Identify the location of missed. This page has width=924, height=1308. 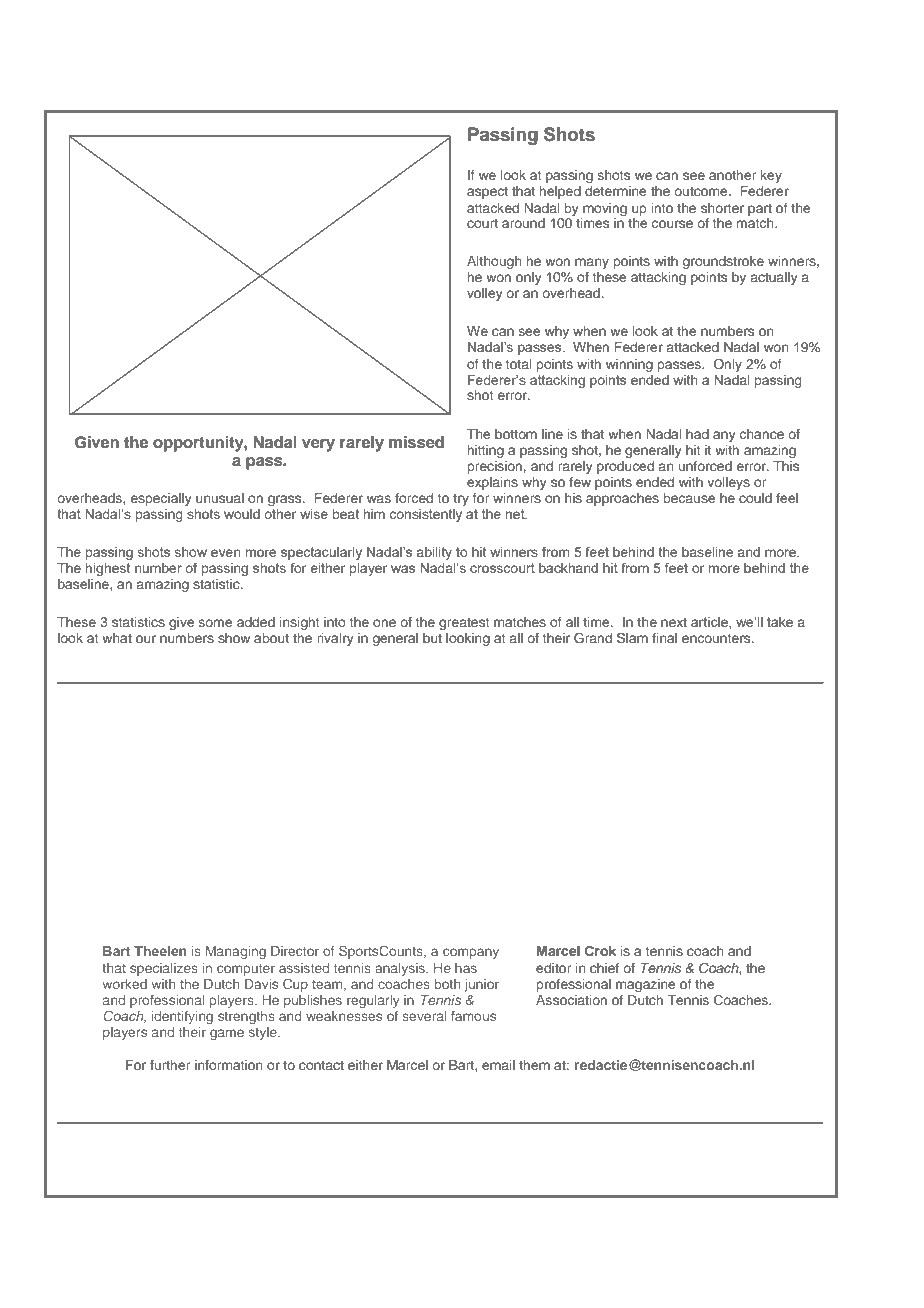
(416, 442).
